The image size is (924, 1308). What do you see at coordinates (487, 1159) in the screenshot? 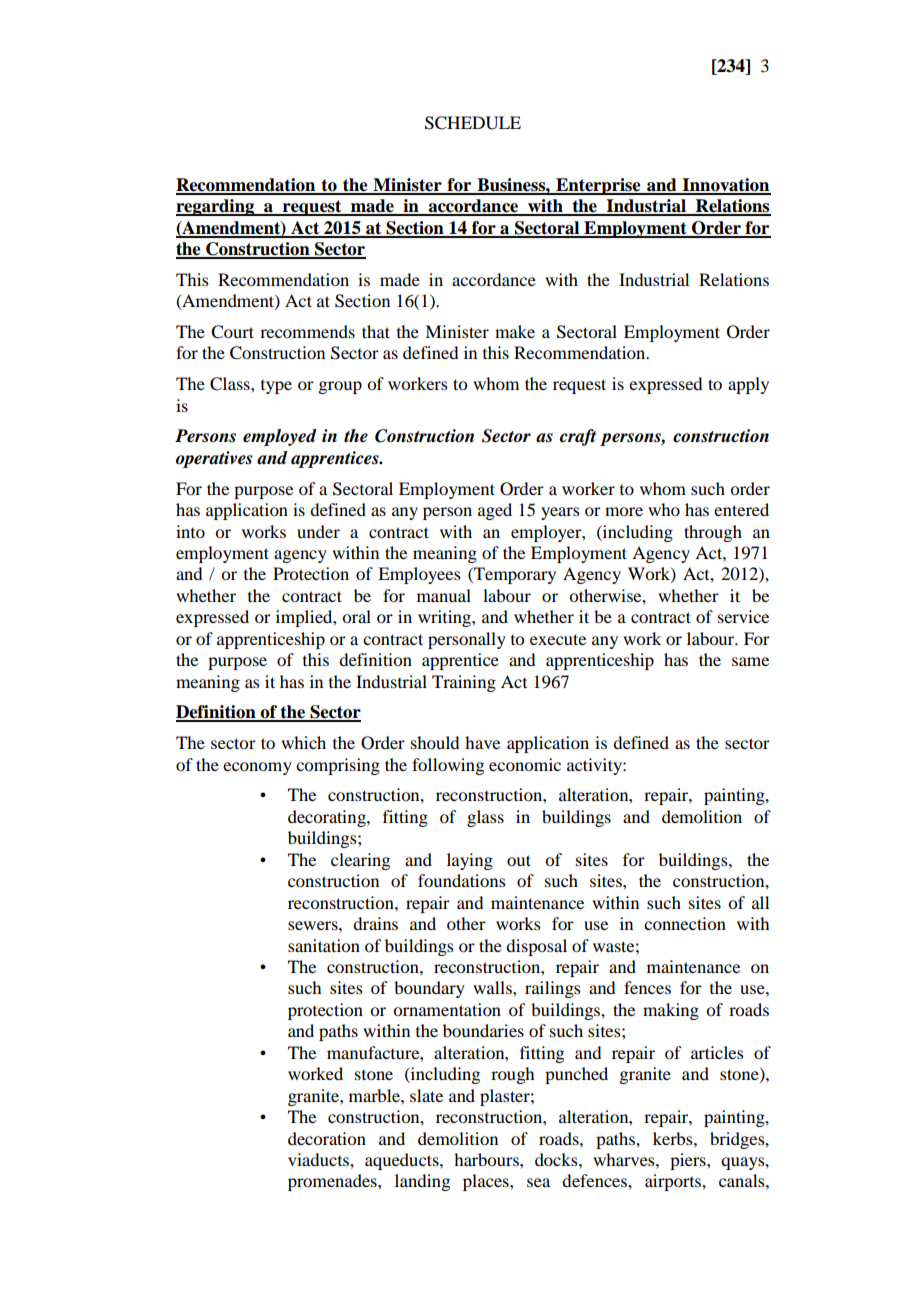
I see `harbours` at bounding box center [487, 1159].
